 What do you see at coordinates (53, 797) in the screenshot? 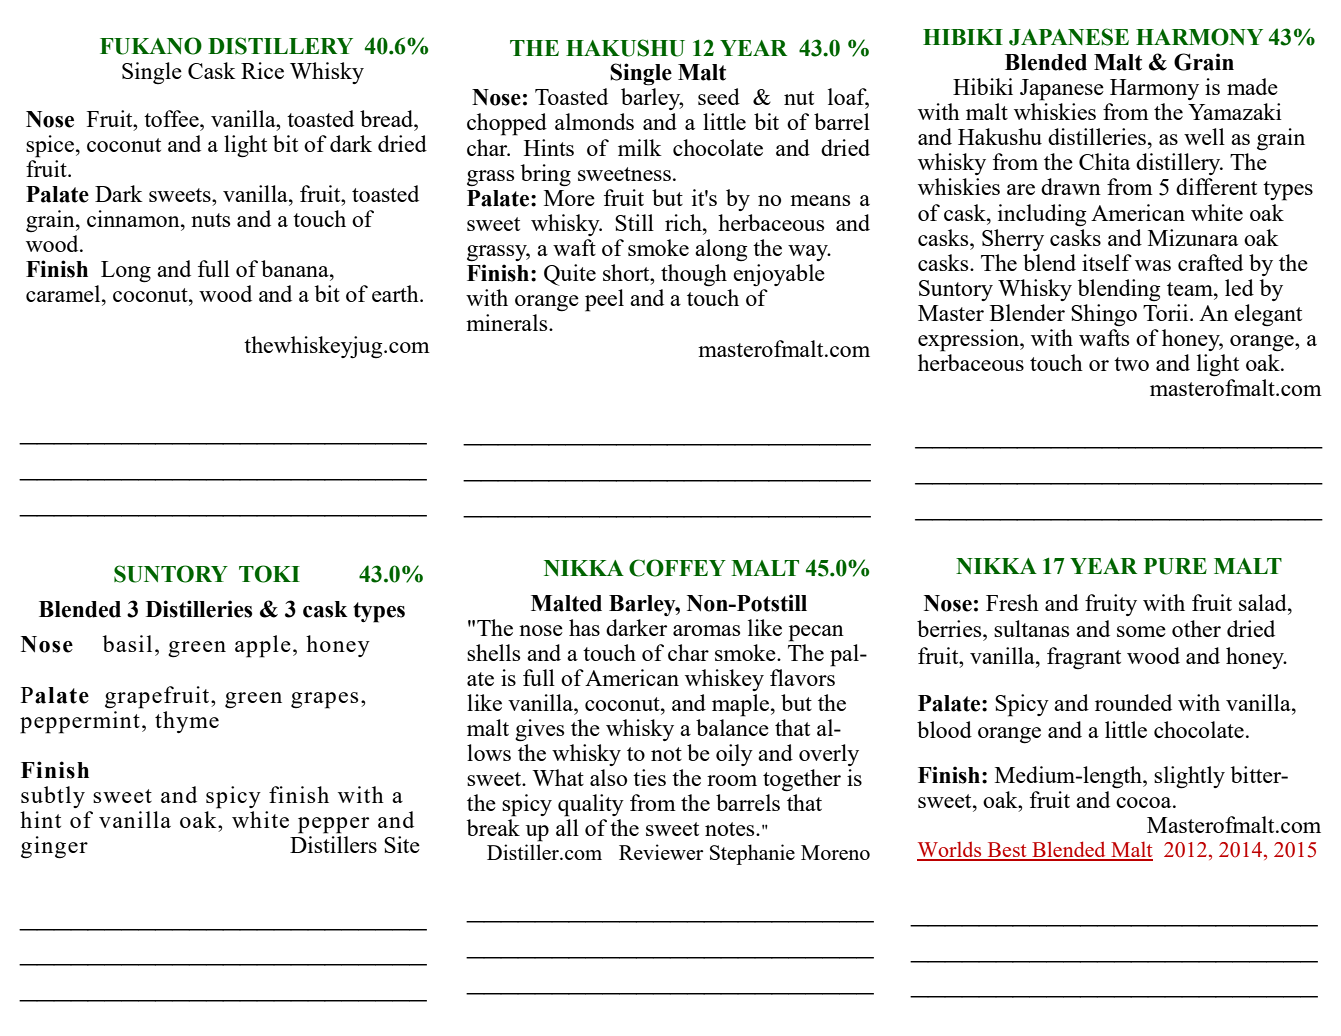
I see `subtly` at bounding box center [53, 797].
